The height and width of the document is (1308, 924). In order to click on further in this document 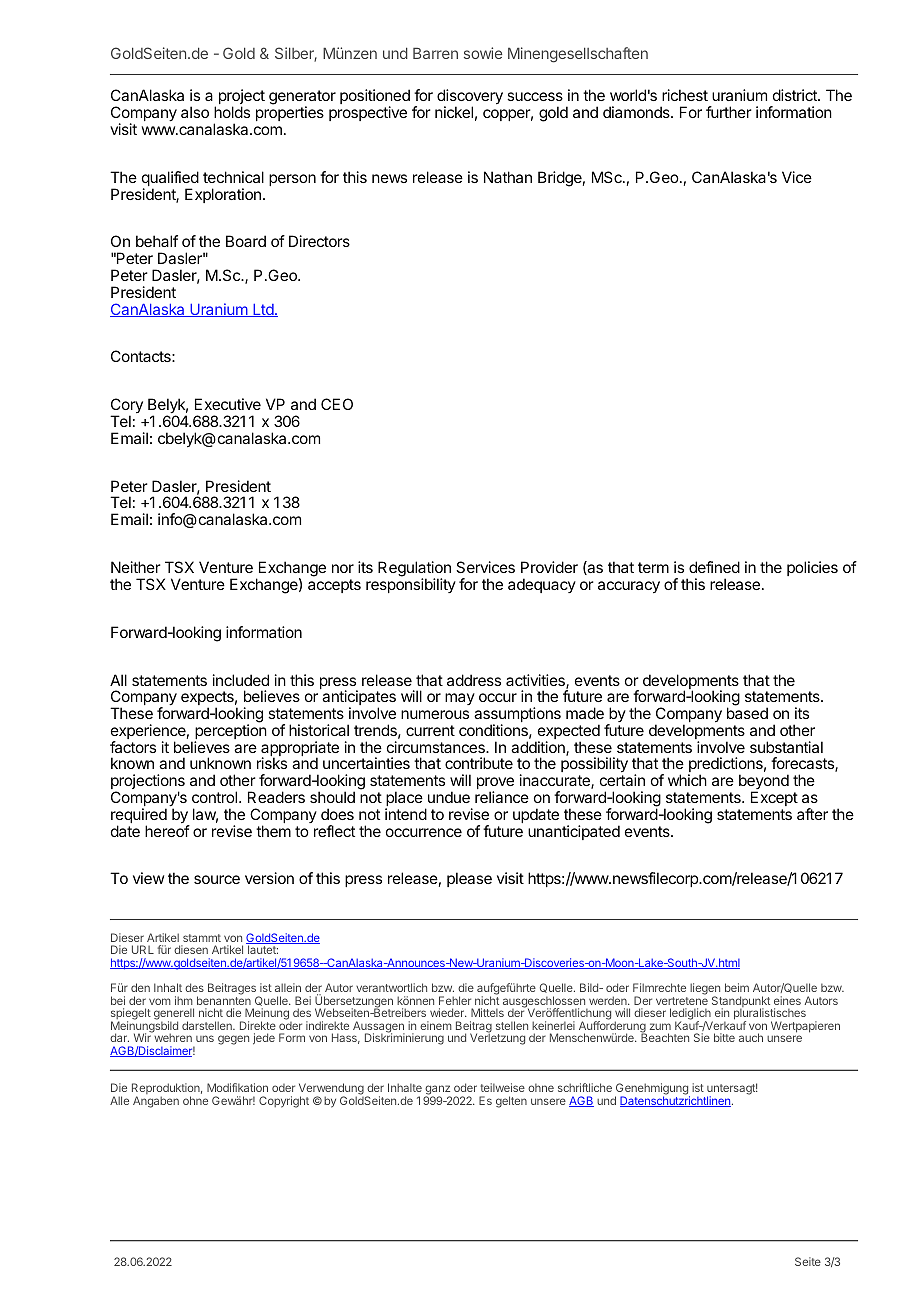, I will do `click(729, 112)`.
